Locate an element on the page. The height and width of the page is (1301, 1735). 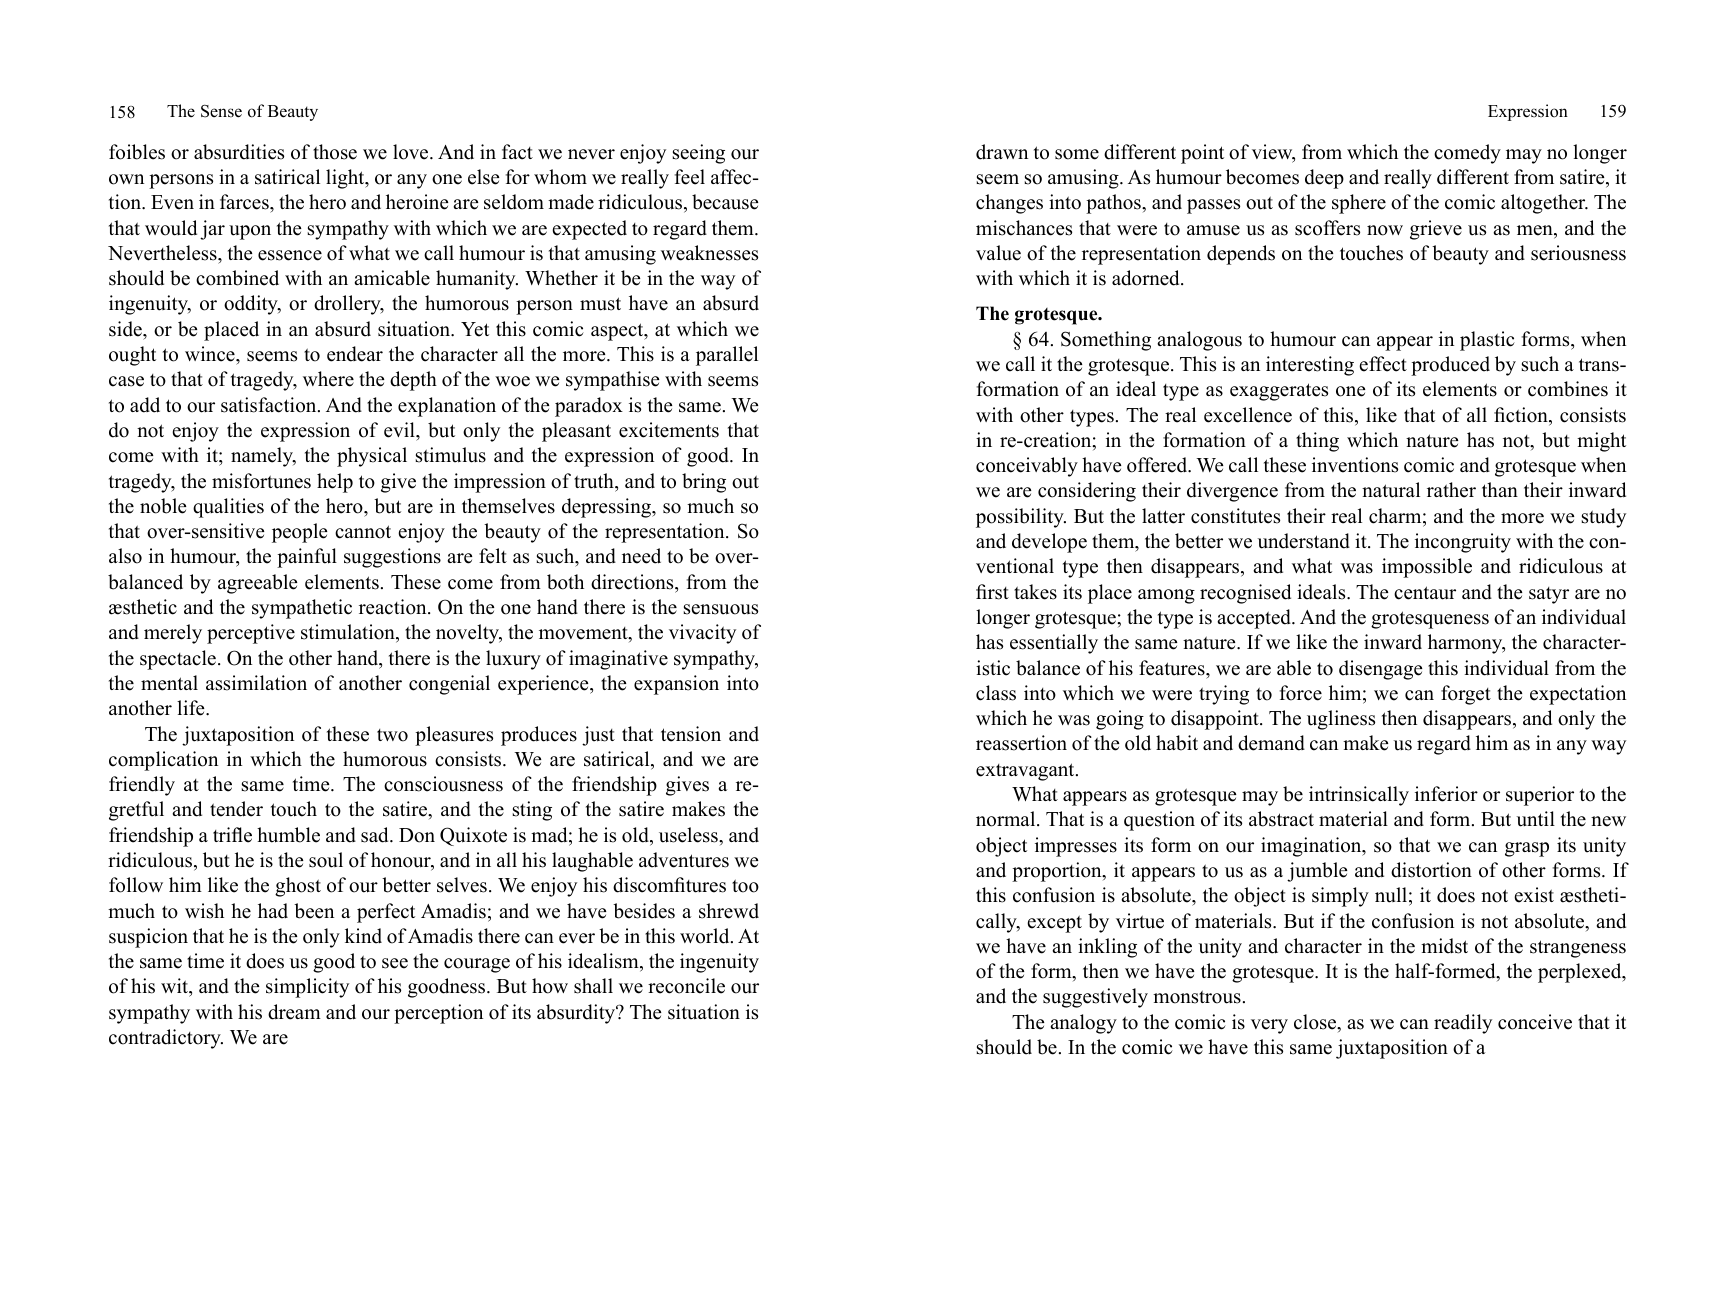
drawn is located at coordinates (1002, 152).
